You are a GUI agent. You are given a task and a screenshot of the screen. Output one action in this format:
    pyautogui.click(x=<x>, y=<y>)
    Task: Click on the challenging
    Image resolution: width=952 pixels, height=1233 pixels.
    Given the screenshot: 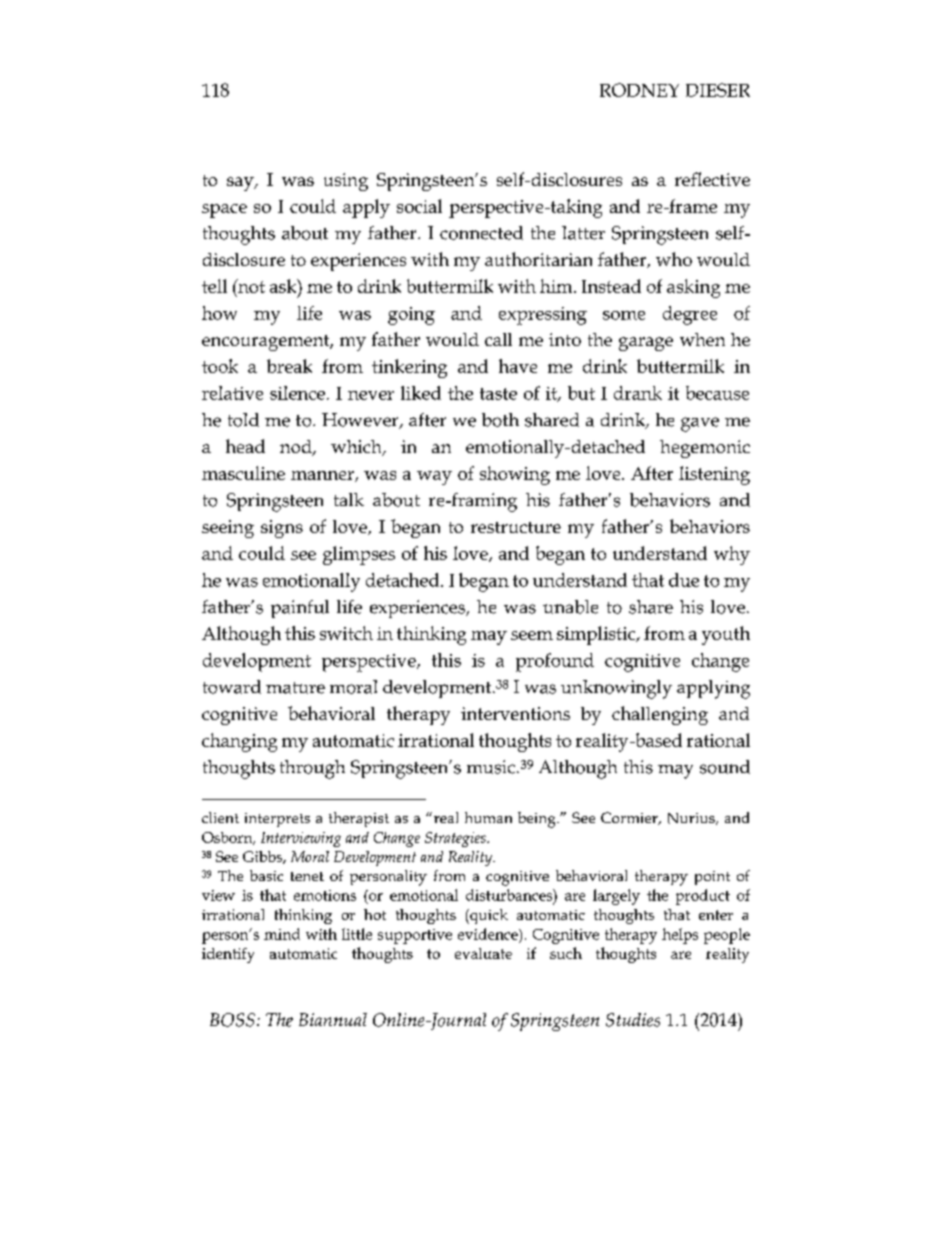 What is the action you would take?
    pyautogui.click(x=660, y=715)
